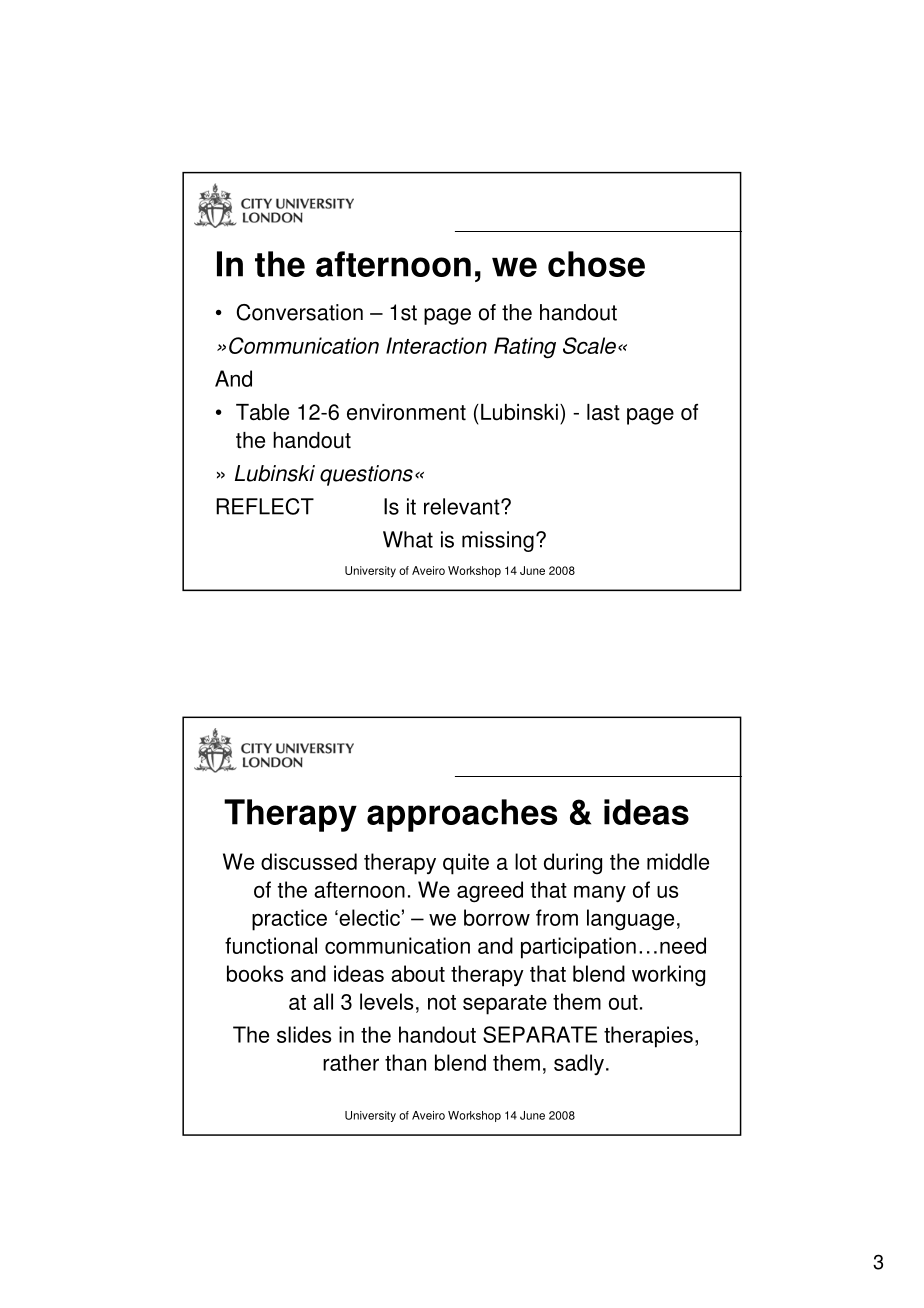 This page has height=1308, width=924. I want to click on relevant, so click(463, 506).
